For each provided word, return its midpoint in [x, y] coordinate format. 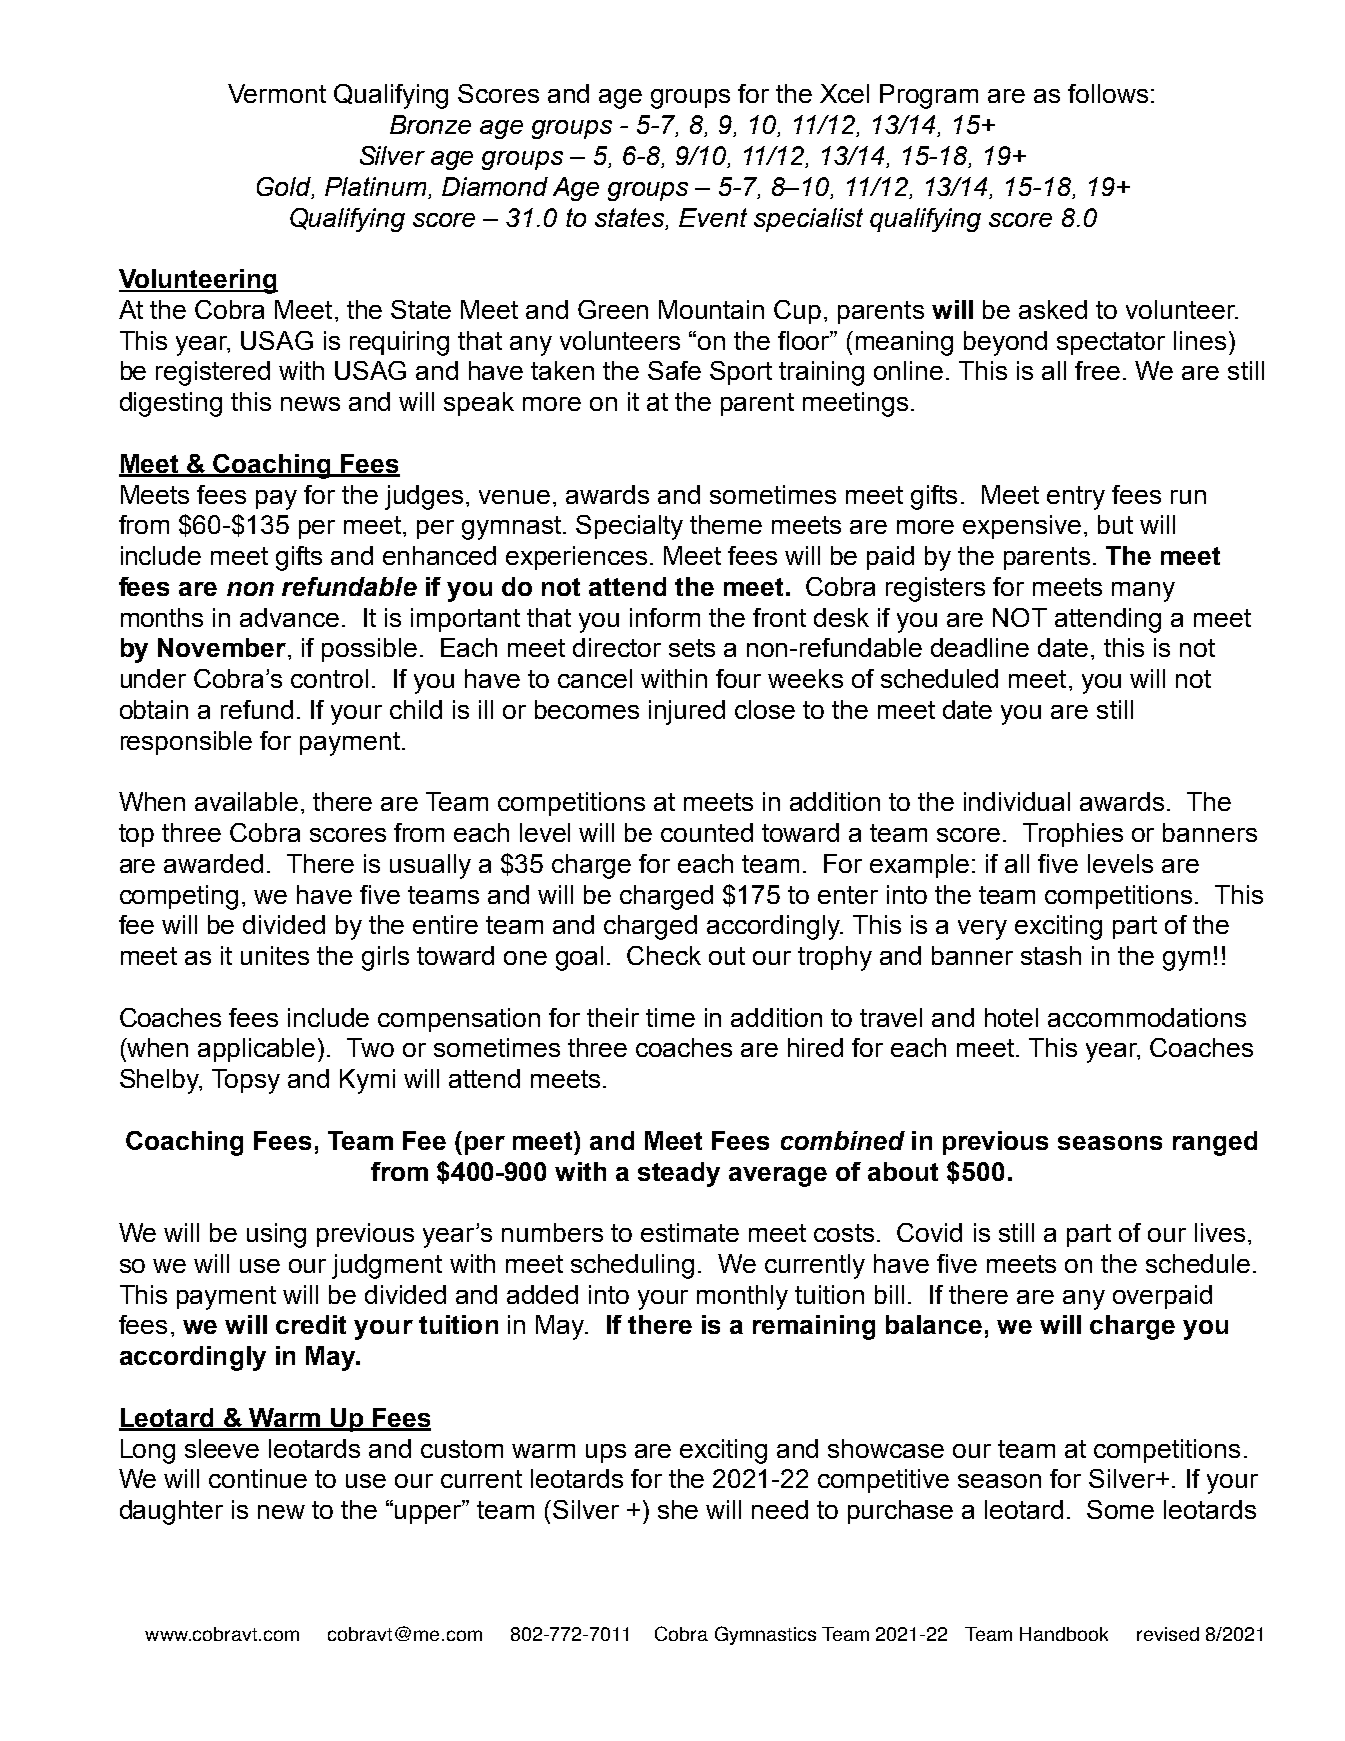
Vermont [277, 93]
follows [1108, 93]
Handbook [1064, 1634]
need [780, 1509]
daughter [171, 1512]
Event [713, 217]
